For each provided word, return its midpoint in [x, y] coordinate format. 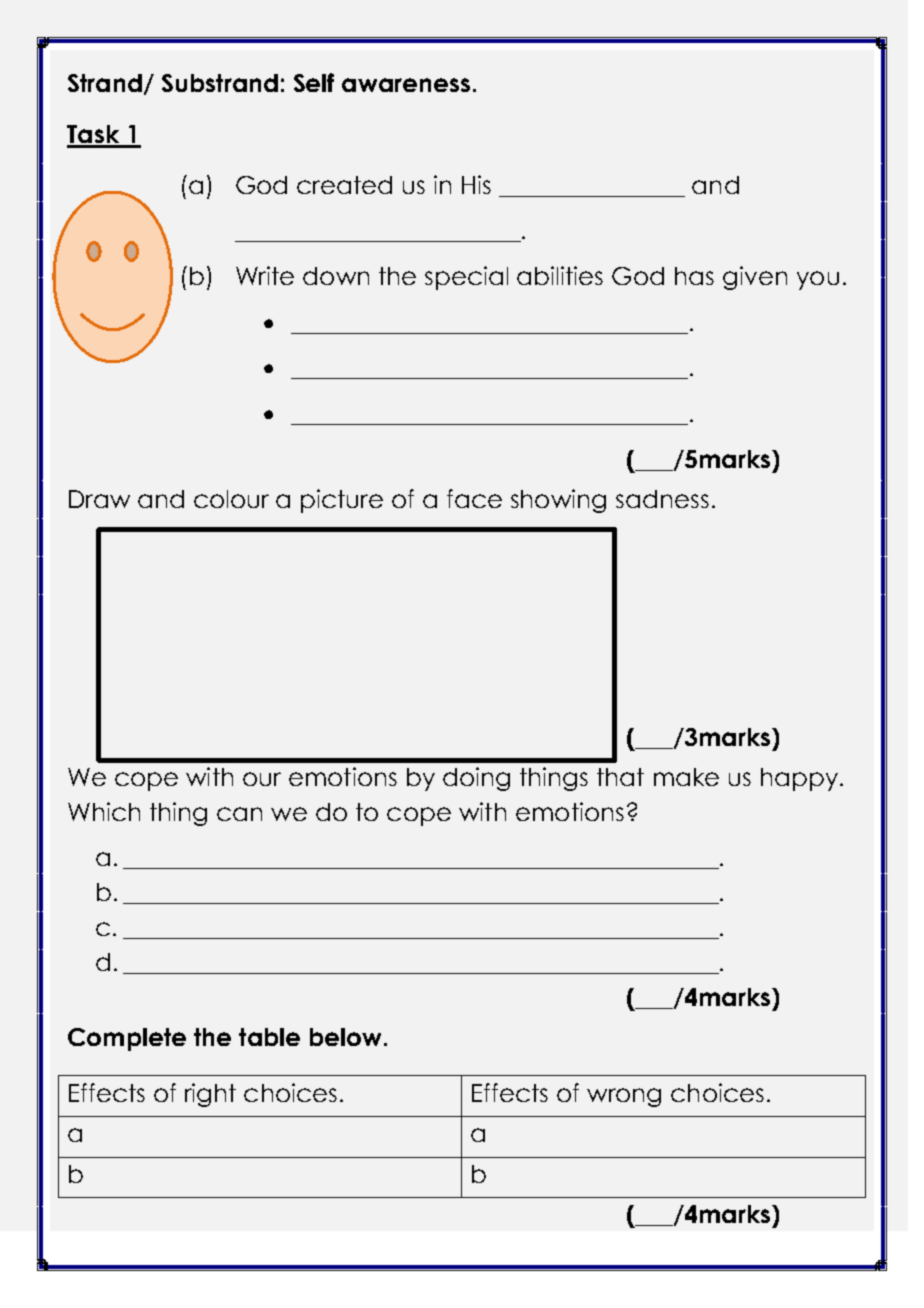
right [210, 1095]
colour [231, 499]
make [686, 777]
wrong [624, 1097]
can [239, 814]
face [474, 498]
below [345, 1037]
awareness [406, 85]
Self [314, 82]
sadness [662, 499]
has [694, 276]
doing [476, 779]
